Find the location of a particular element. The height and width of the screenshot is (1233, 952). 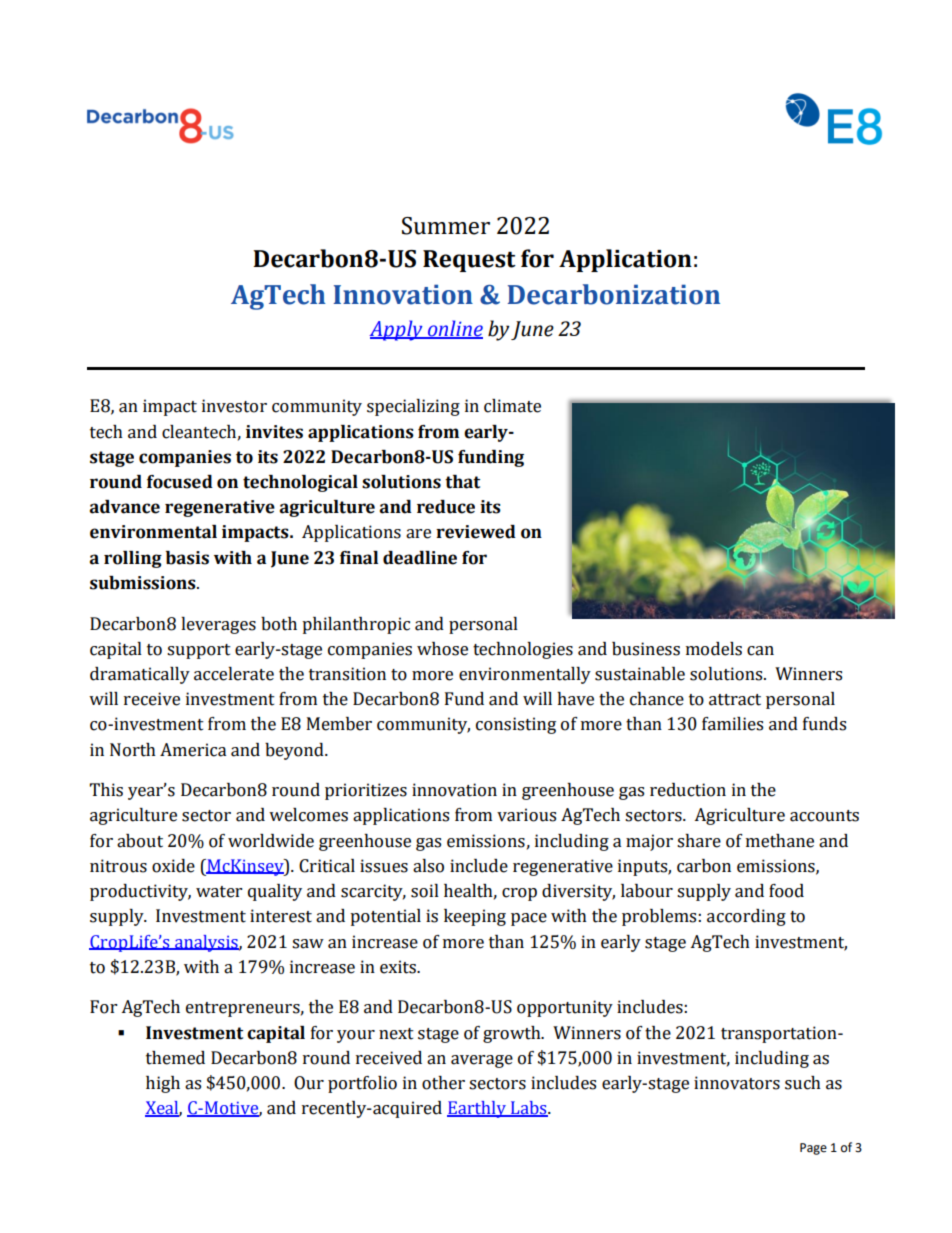

high is located at coordinates (163, 1084).
